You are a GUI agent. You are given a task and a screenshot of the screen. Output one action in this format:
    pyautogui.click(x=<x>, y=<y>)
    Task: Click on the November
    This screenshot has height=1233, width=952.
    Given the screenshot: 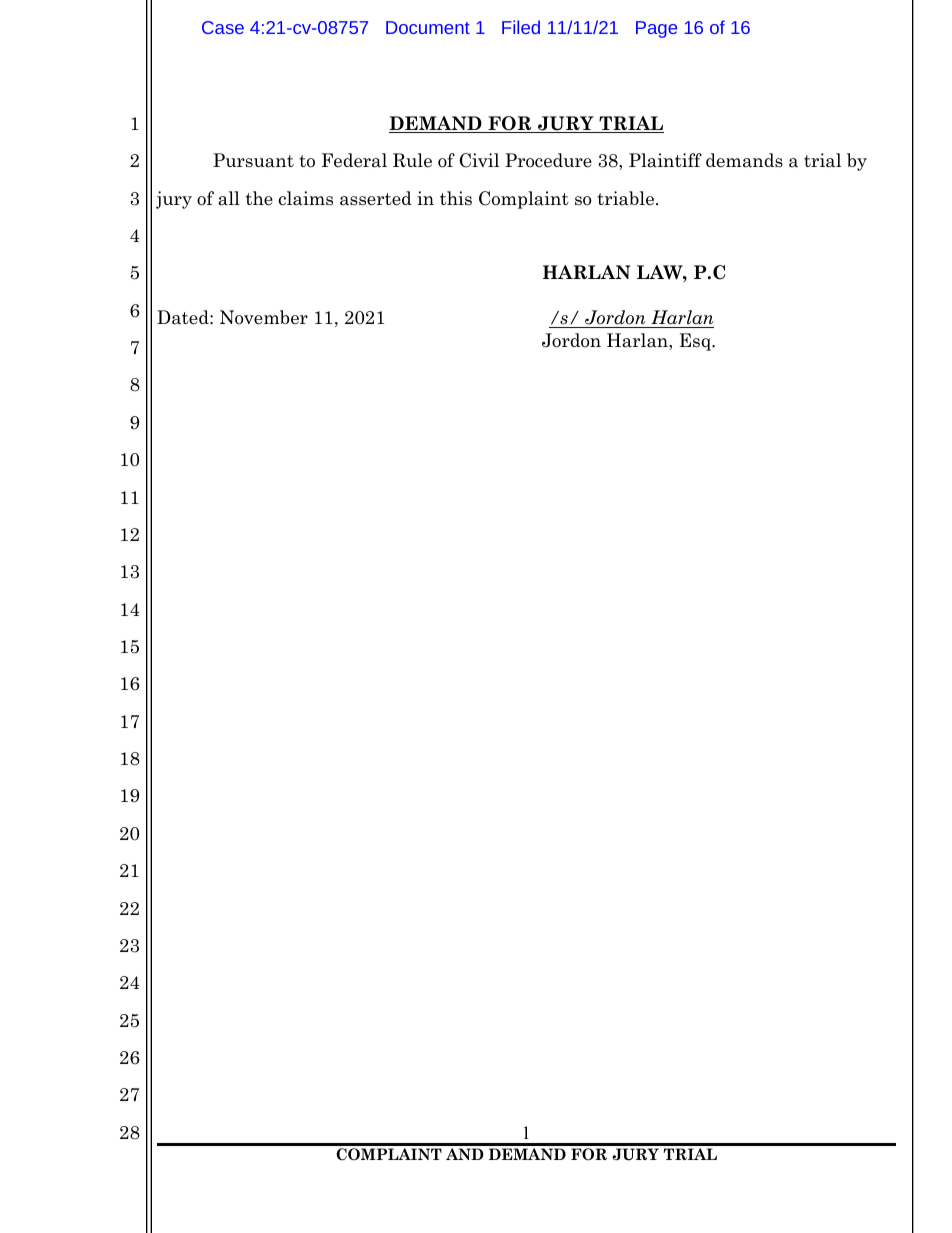 What is the action you would take?
    pyautogui.click(x=264, y=317)
